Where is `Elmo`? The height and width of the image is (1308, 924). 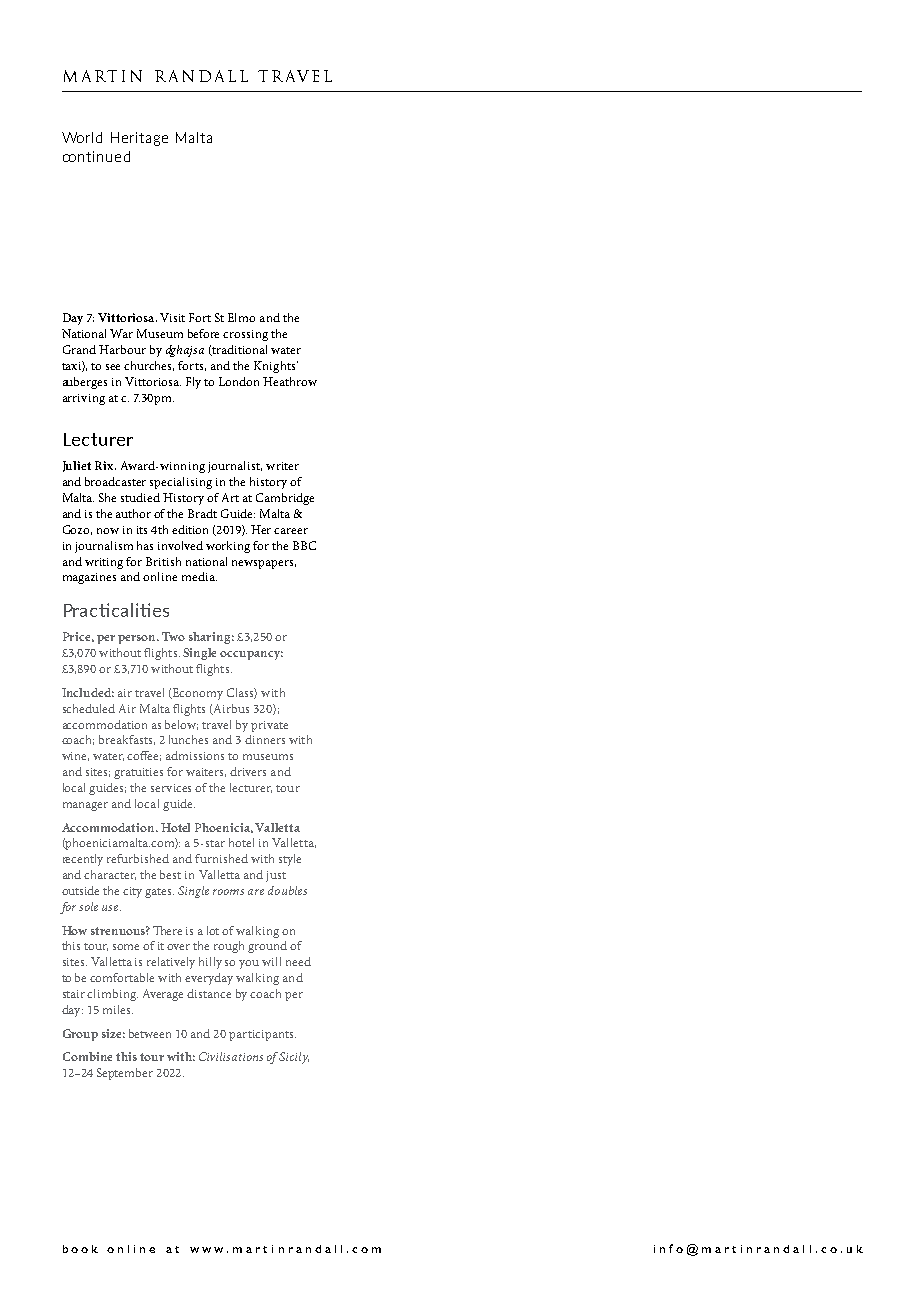 Elmo is located at coordinates (241, 317).
